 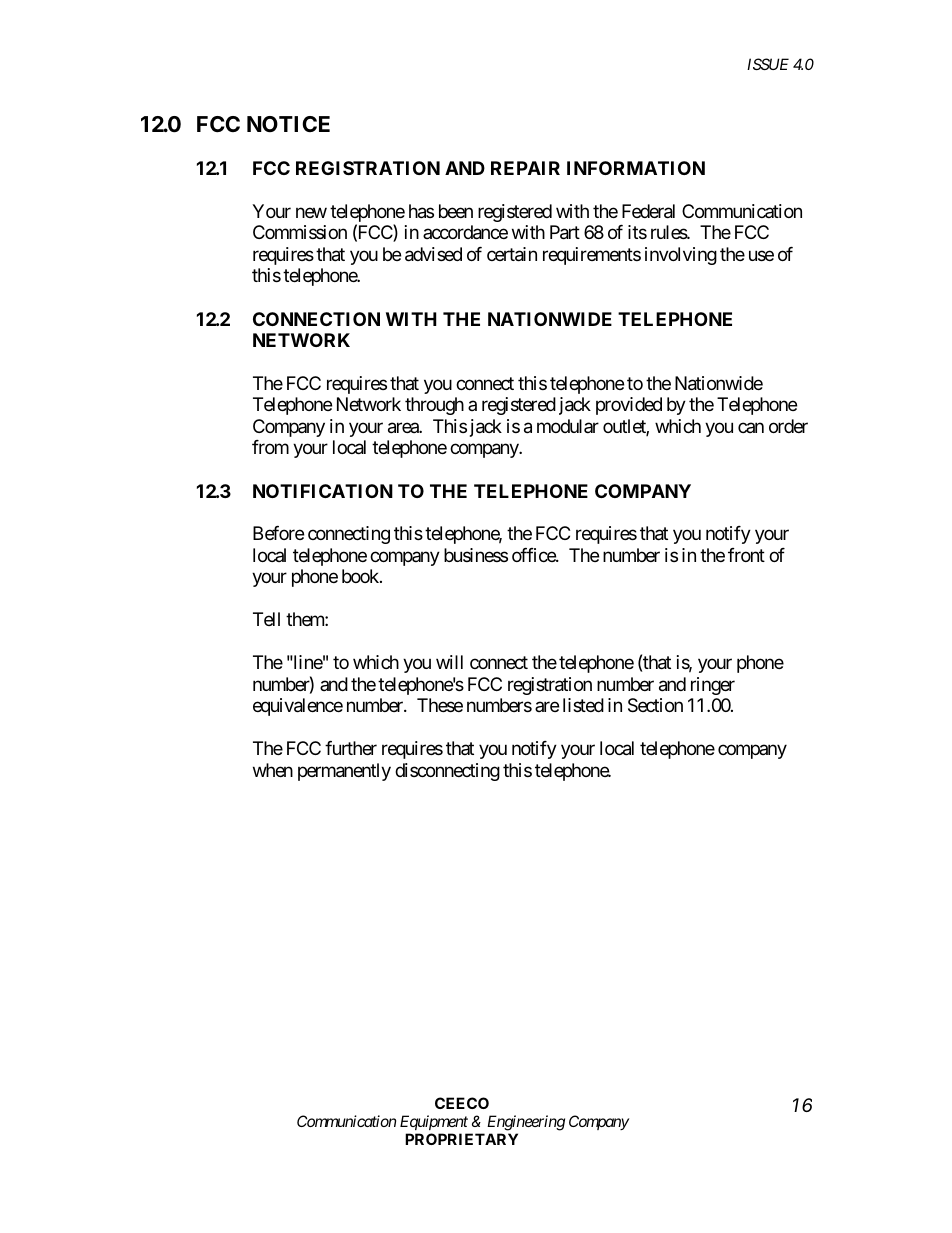 I want to click on REPAIR, so click(x=525, y=168).
